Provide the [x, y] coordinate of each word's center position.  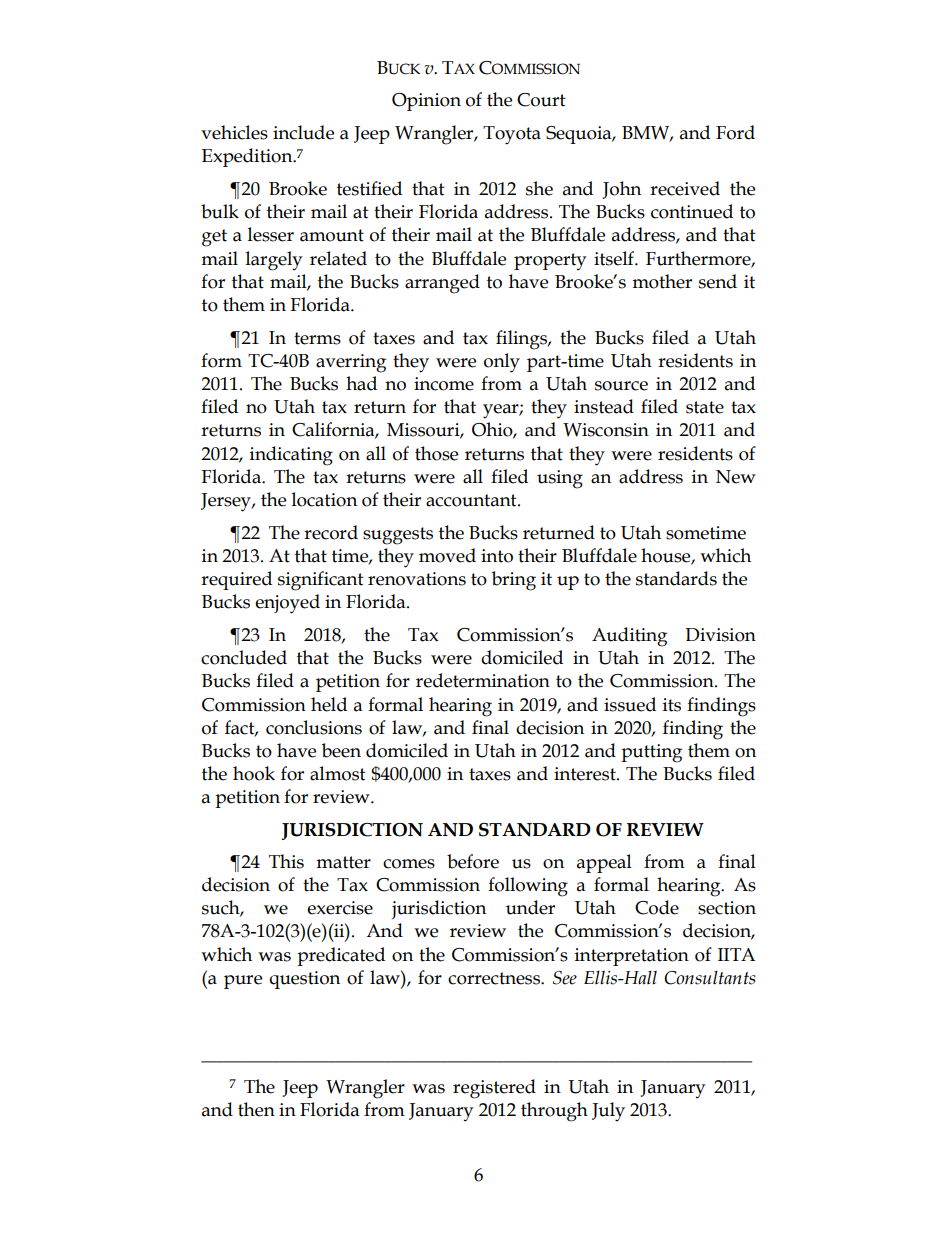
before [473, 861]
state [705, 407]
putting [651, 753]
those [436, 453]
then [256, 1109]
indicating [291, 456]
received [685, 188]
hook [254, 773]
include [303, 132]
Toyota [512, 135]
